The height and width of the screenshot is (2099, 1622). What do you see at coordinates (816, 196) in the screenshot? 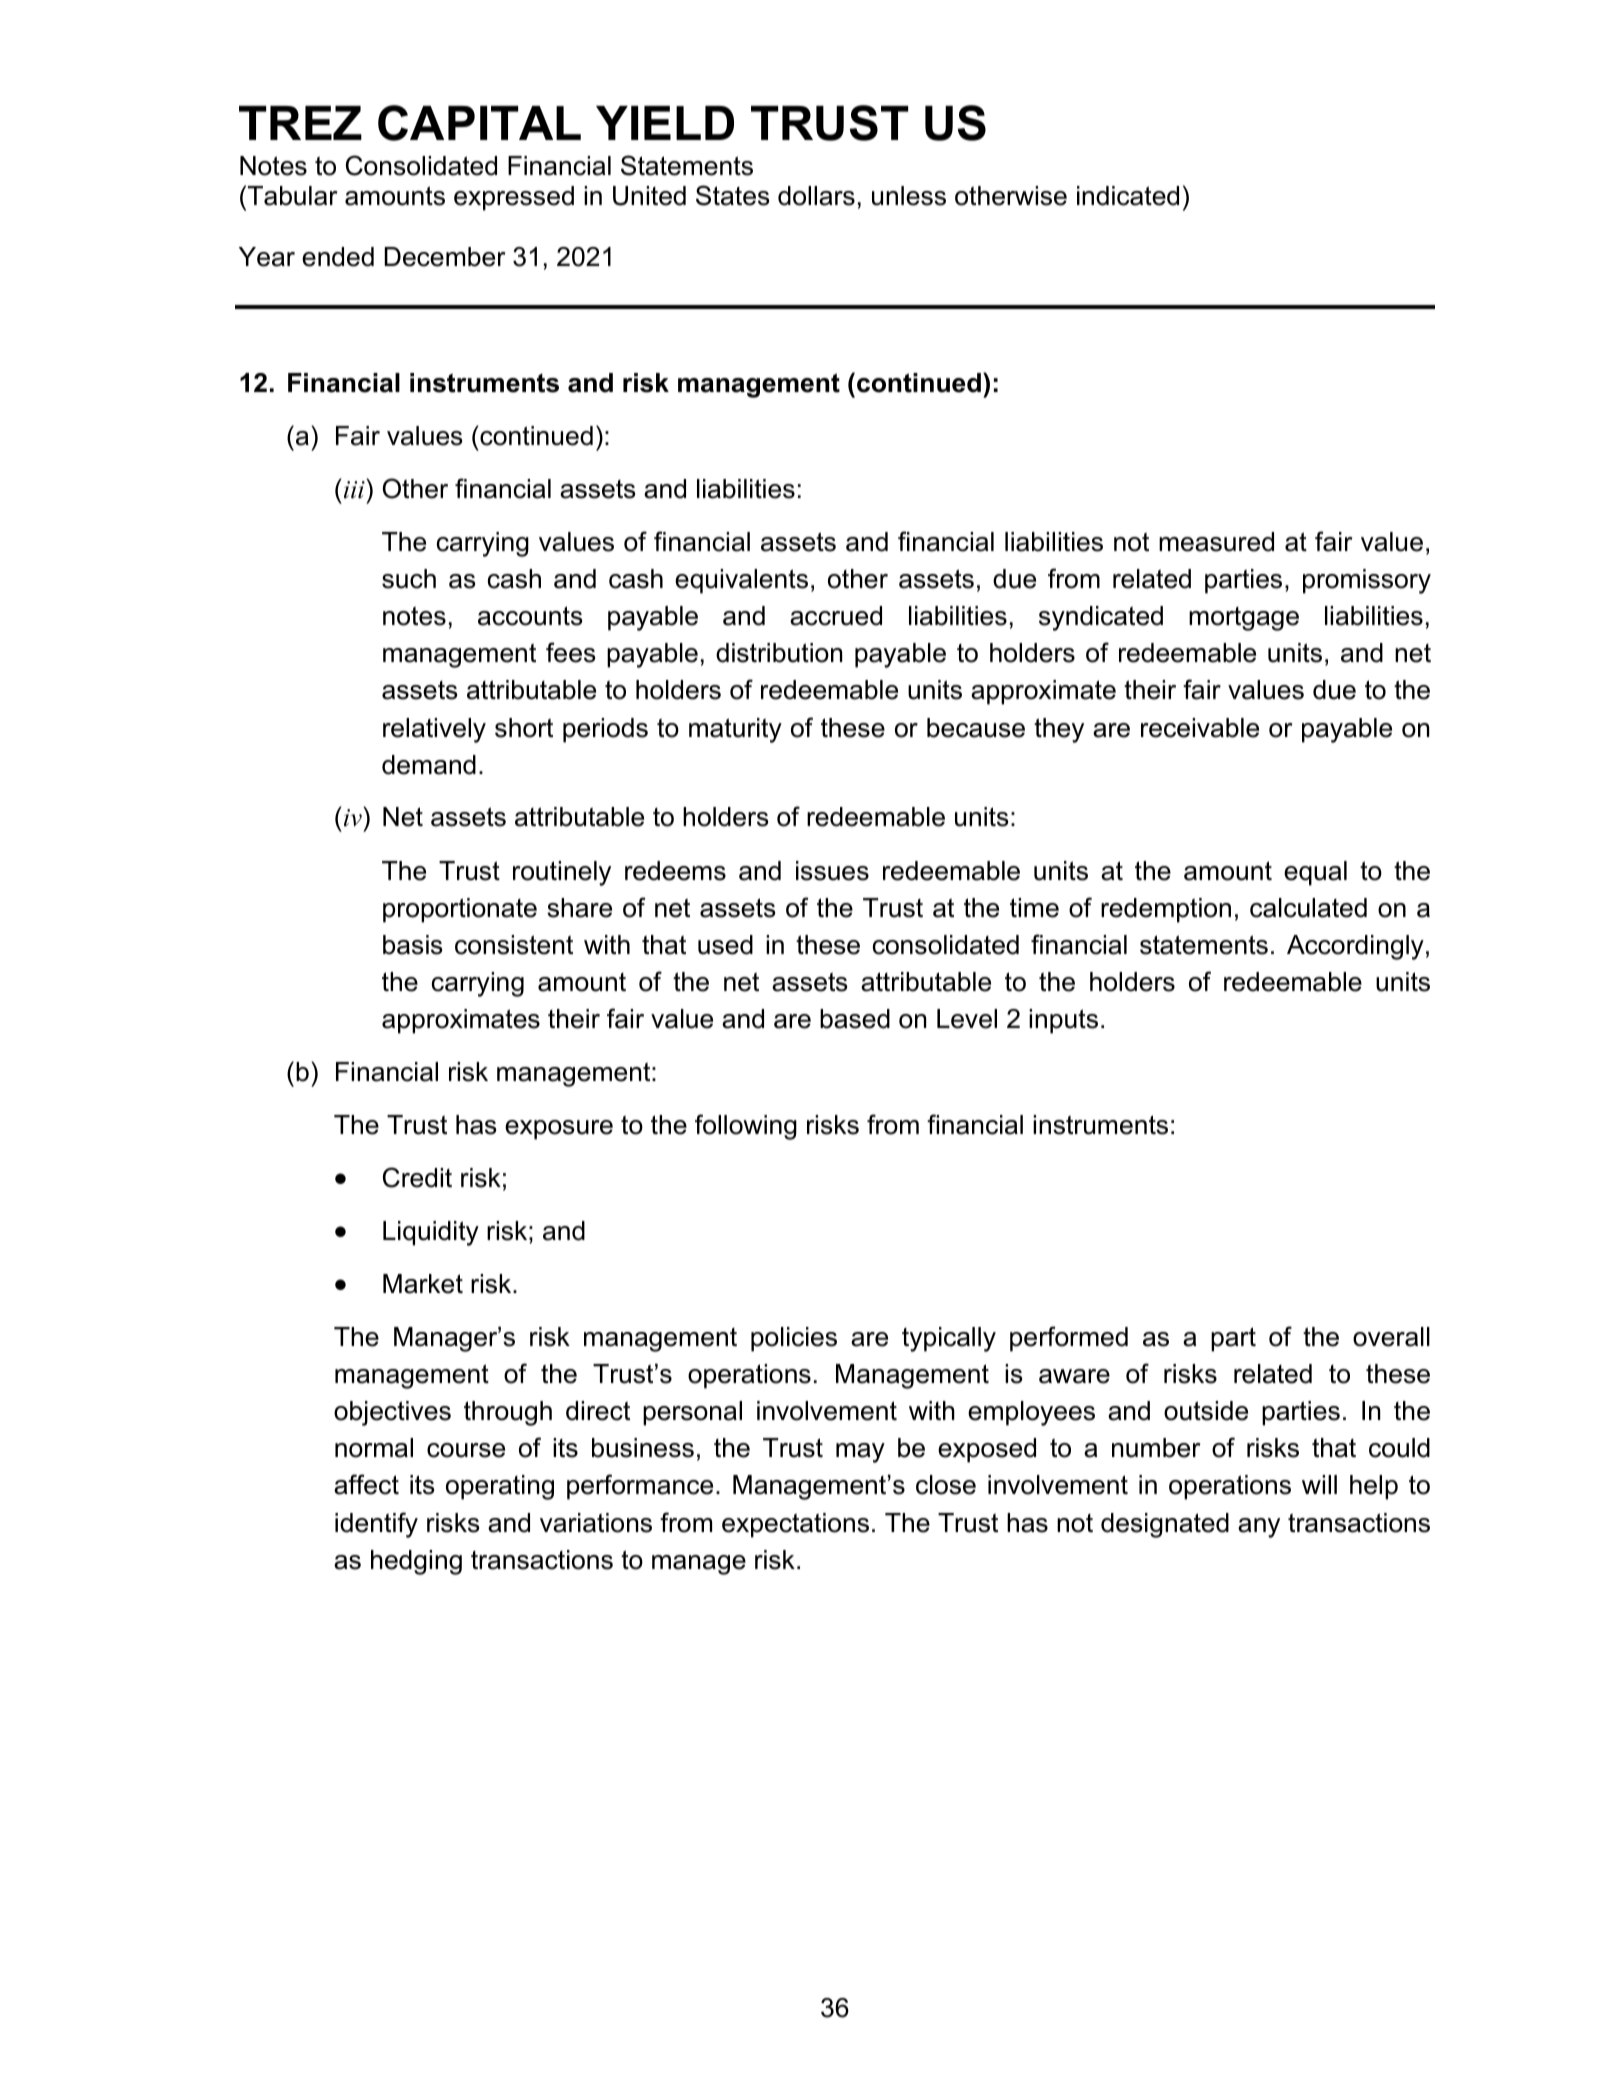
I see `dollars` at bounding box center [816, 196].
